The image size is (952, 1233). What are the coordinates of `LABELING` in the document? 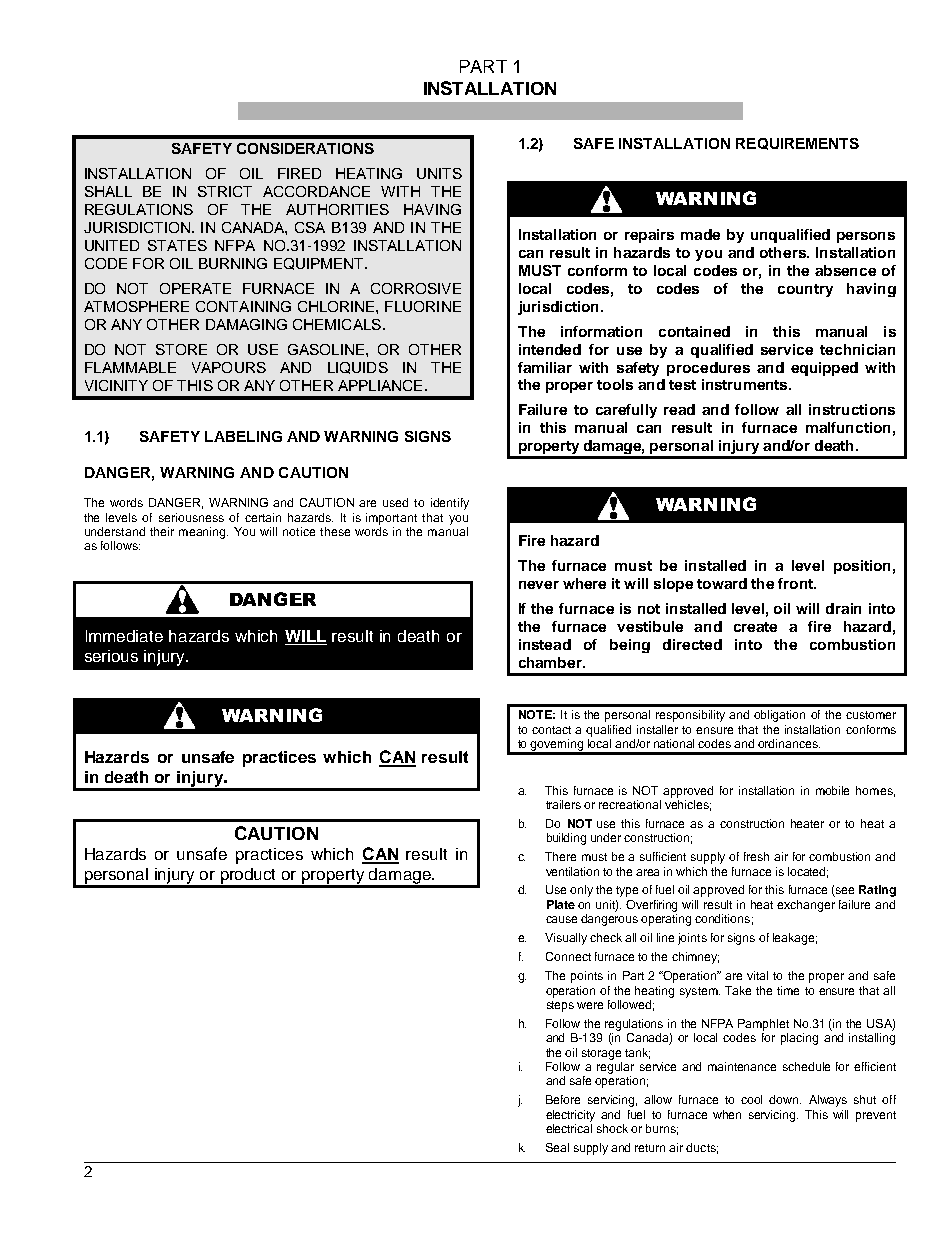 It's located at (243, 436).
